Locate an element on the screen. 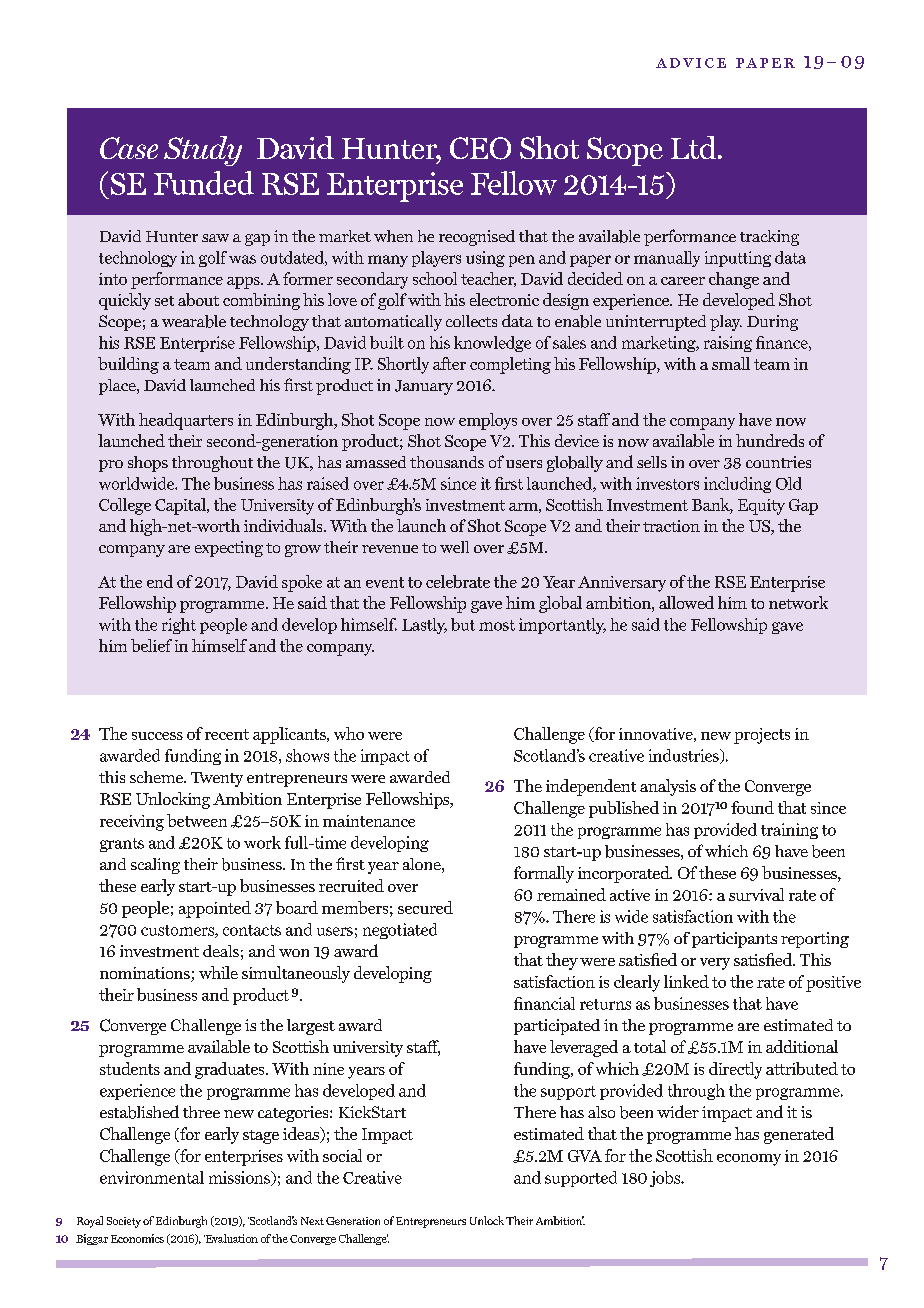 The width and height of the screenshot is (924, 1308). Capital is located at coordinates (181, 506).
